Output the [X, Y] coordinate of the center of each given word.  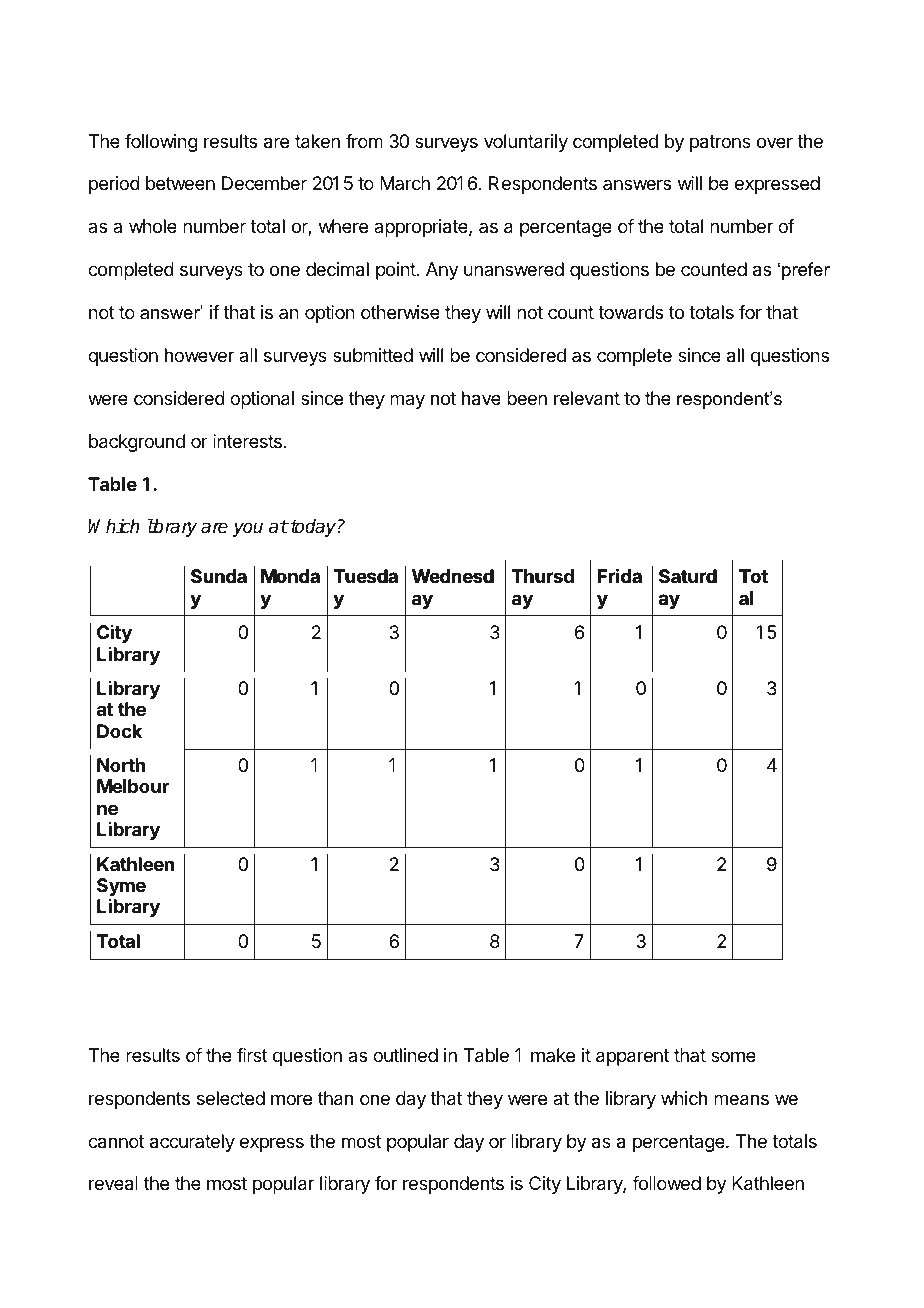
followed [666, 1183]
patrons [720, 143]
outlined [405, 1055]
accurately [192, 1143]
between [180, 183]
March [405, 183]
